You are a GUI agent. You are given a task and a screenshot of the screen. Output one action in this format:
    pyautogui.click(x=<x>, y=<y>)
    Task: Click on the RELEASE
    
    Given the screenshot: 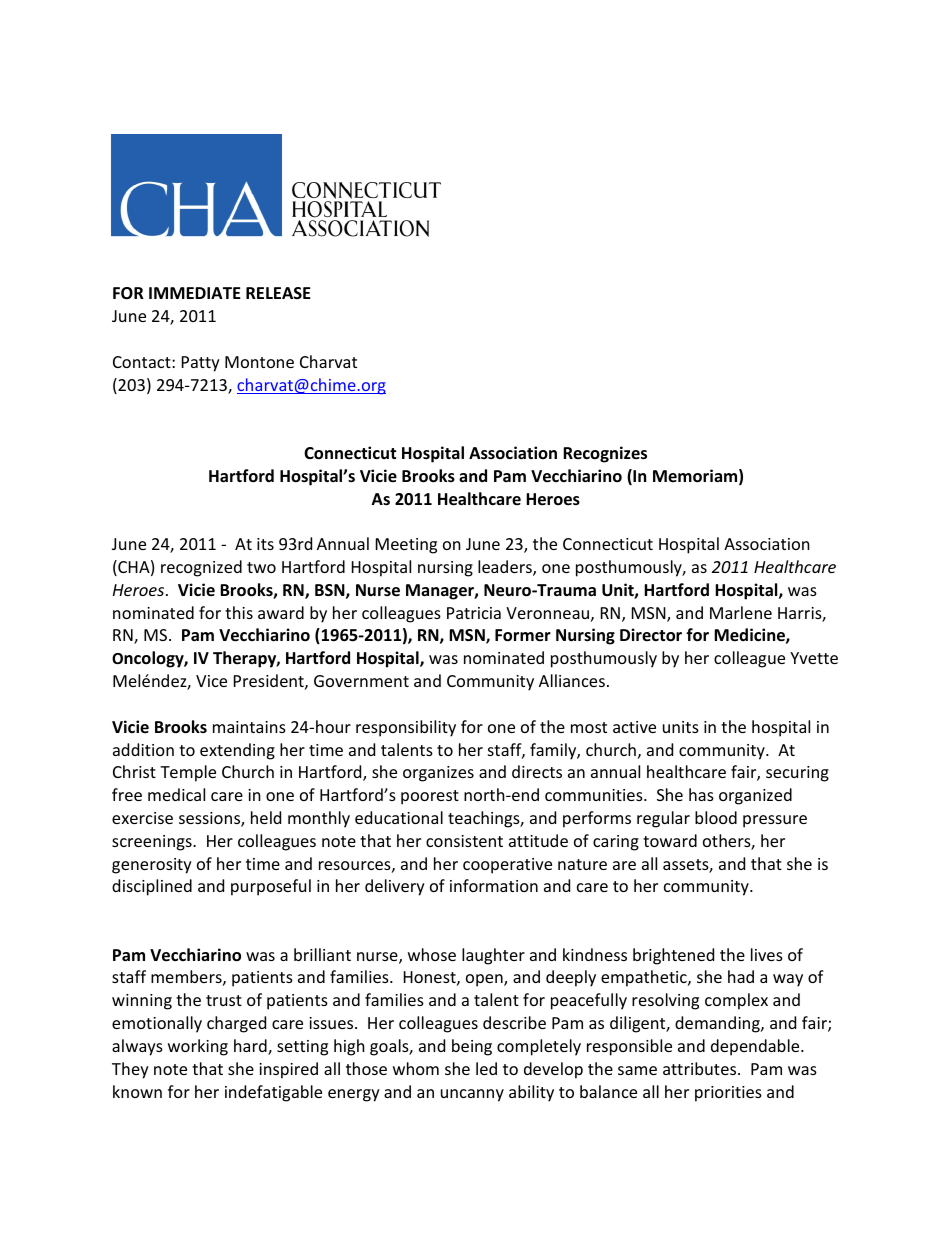 What is the action you would take?
    pyautogui.click(x=278, y=293)
